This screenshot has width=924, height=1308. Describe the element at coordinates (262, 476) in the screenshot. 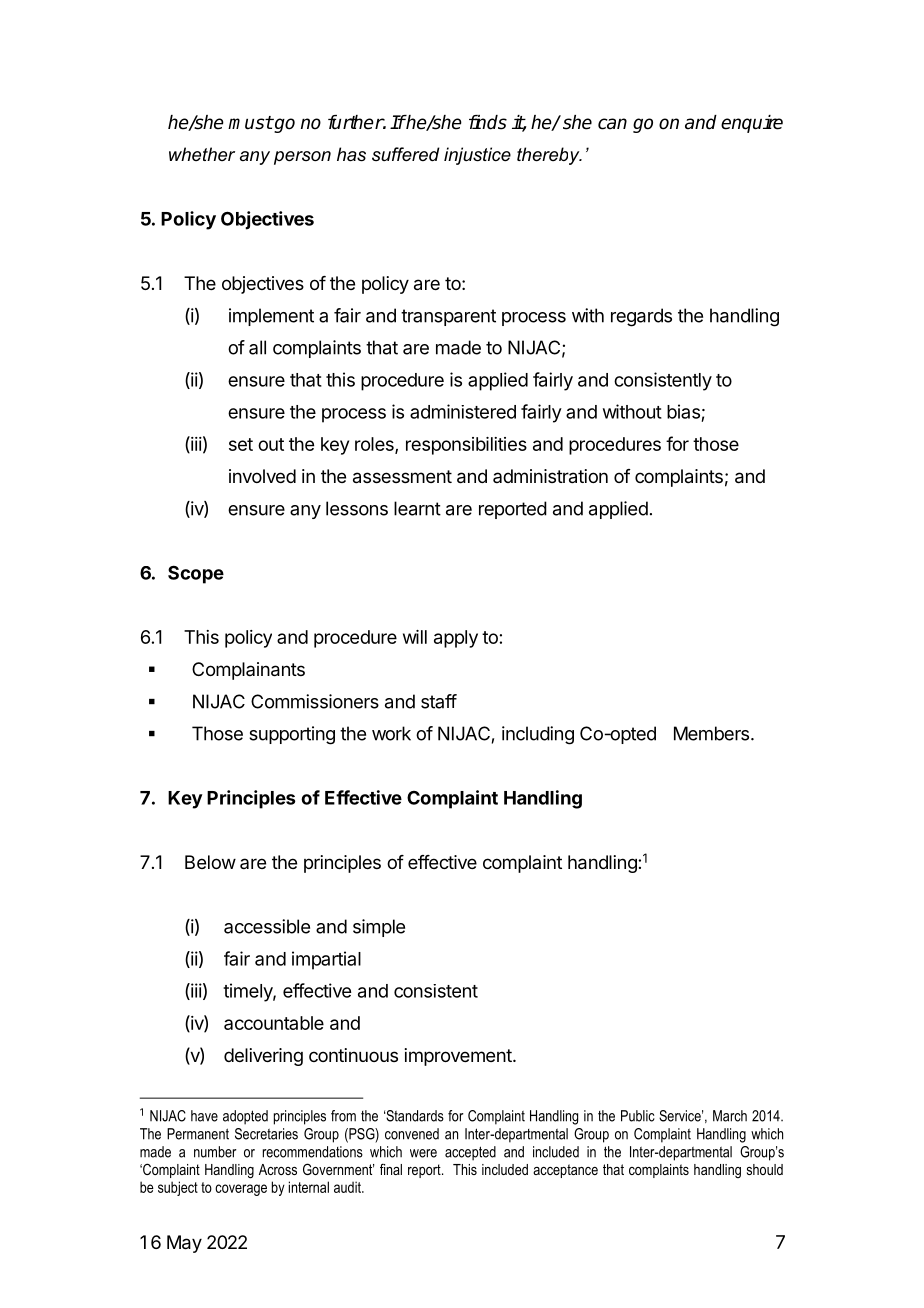

I see `involved` at that location.
